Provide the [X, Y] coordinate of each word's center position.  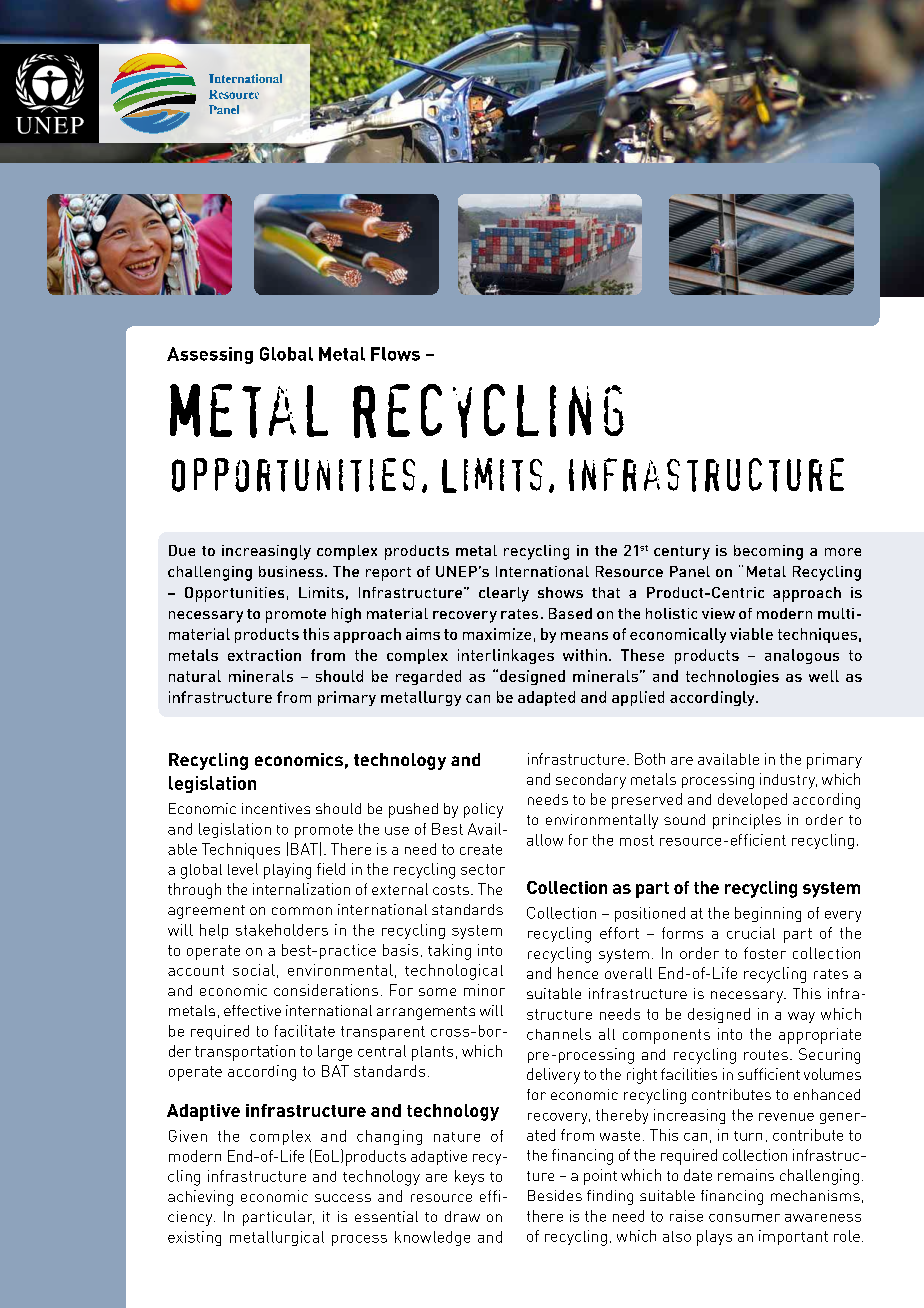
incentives [276, 808]
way [801, 1017]
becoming [768, 552]
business [291, 571]
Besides [555, 1195]
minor [484, 990]
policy [483, 810]
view [718, 613]
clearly [504, 594]
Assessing [210, 355]
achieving [200, 1198]
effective [252, 1010]
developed [752, 801]
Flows [395, 354]
